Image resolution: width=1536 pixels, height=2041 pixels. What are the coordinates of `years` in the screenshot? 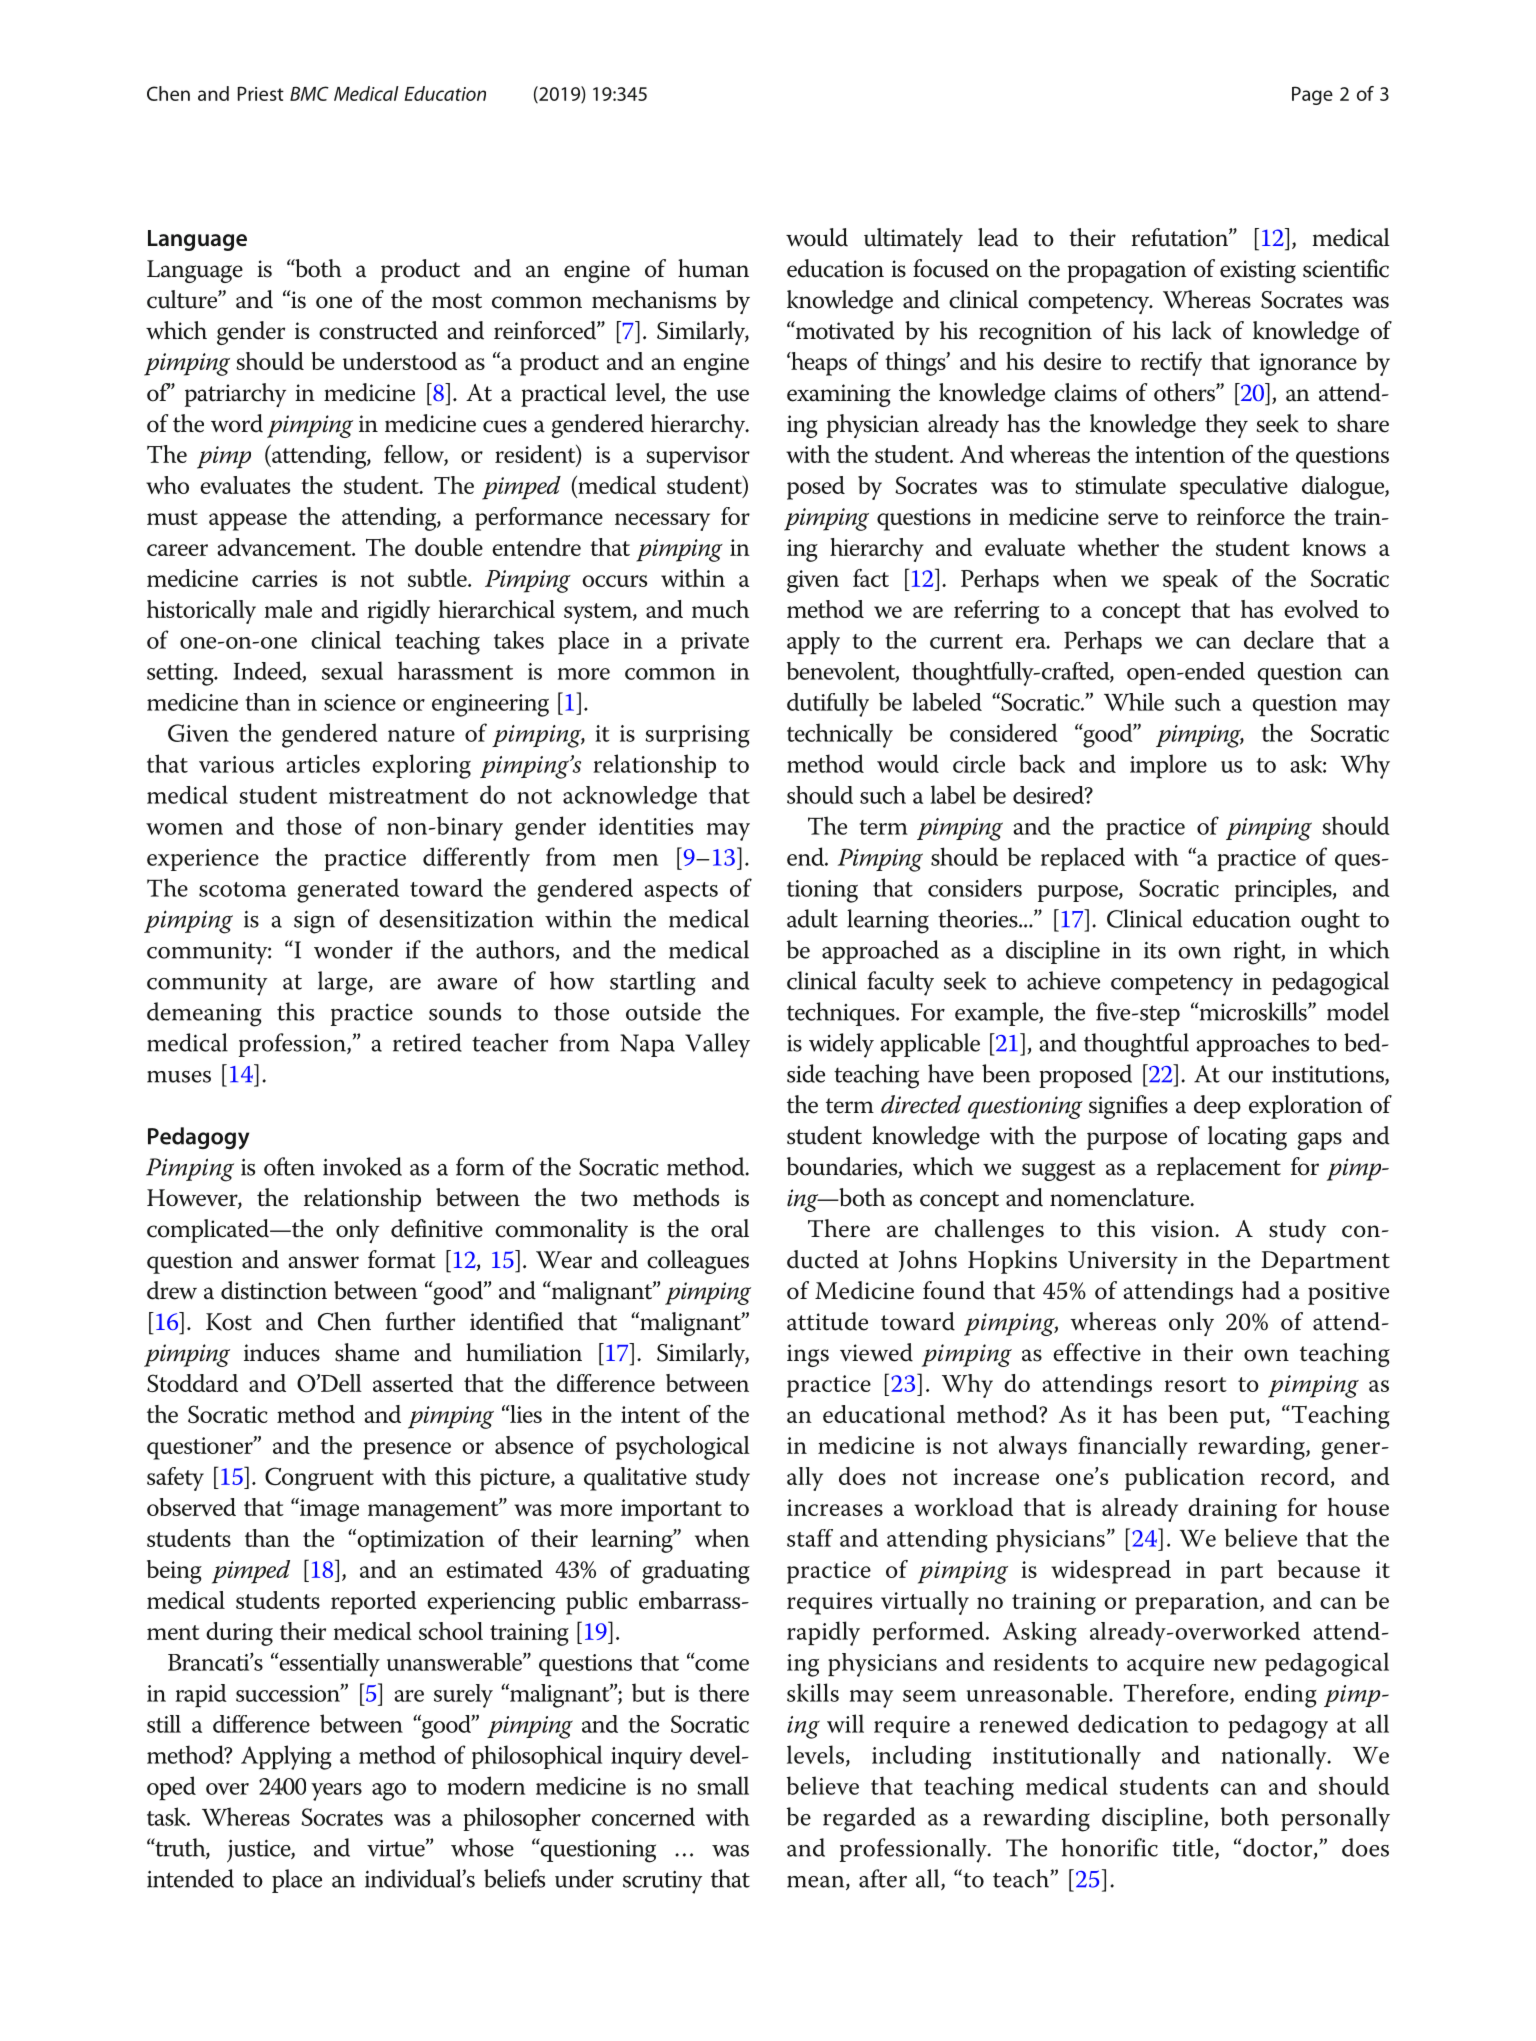 It's located at (336, 1792).
